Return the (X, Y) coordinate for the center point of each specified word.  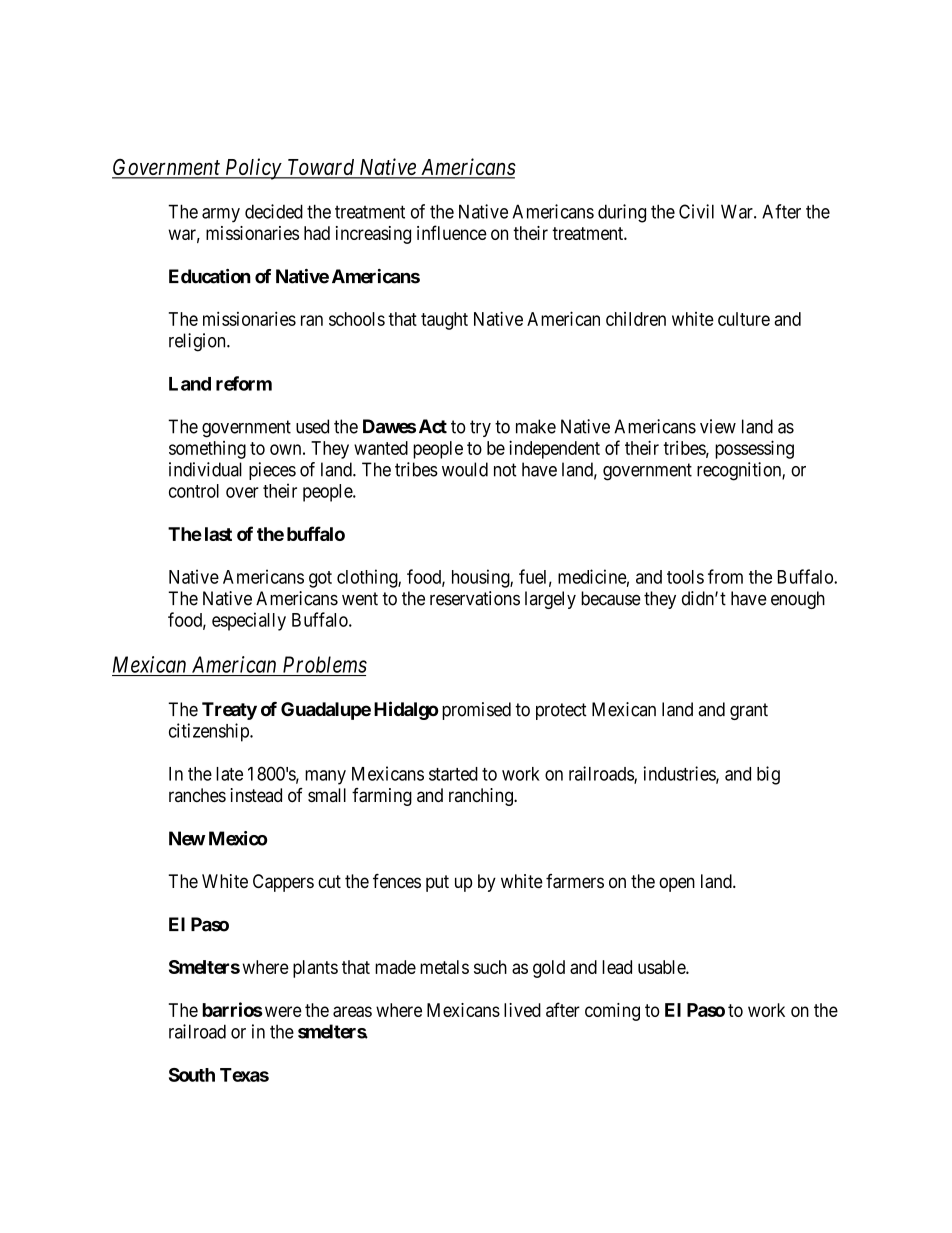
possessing (754, 449)
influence (452, 232)
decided (274, 211)
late (229, 774)
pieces (272, 471)
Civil (696, 211)
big (768, 775)
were (282, 1011)
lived (522, 1010)
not (505, 470)
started (453, 774)
